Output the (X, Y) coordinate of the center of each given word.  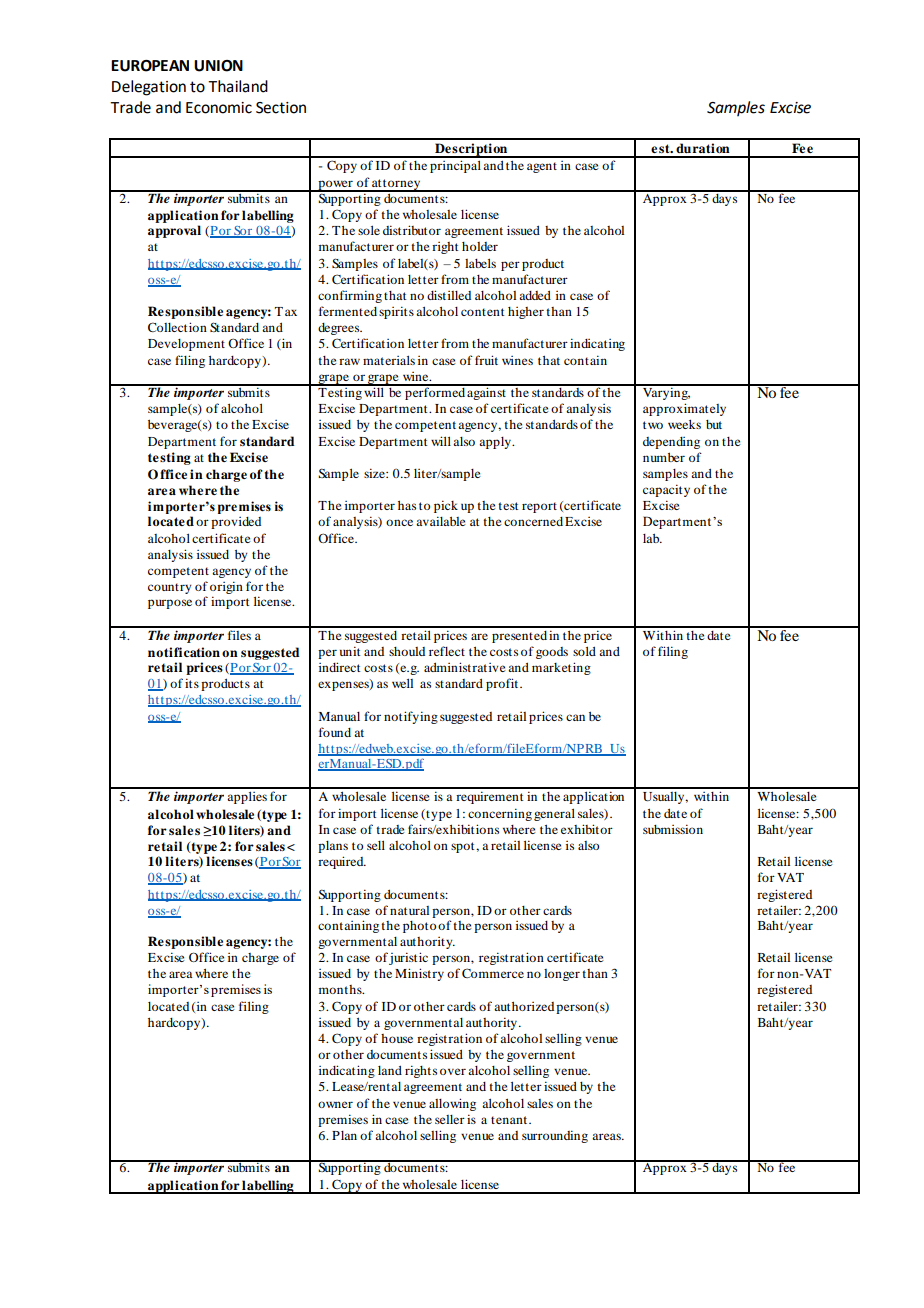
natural (409, 910)
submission (673, 829)
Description (471, 150)
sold (584, 651)
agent (542, 167)
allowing (452, 1104)
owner (335, 1104)
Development (186, 345)
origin (226, 589)
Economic (219, 108)
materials (389, 360)
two (653, 425)
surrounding (555, 1136)
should (407, 651)
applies (247, 798)
